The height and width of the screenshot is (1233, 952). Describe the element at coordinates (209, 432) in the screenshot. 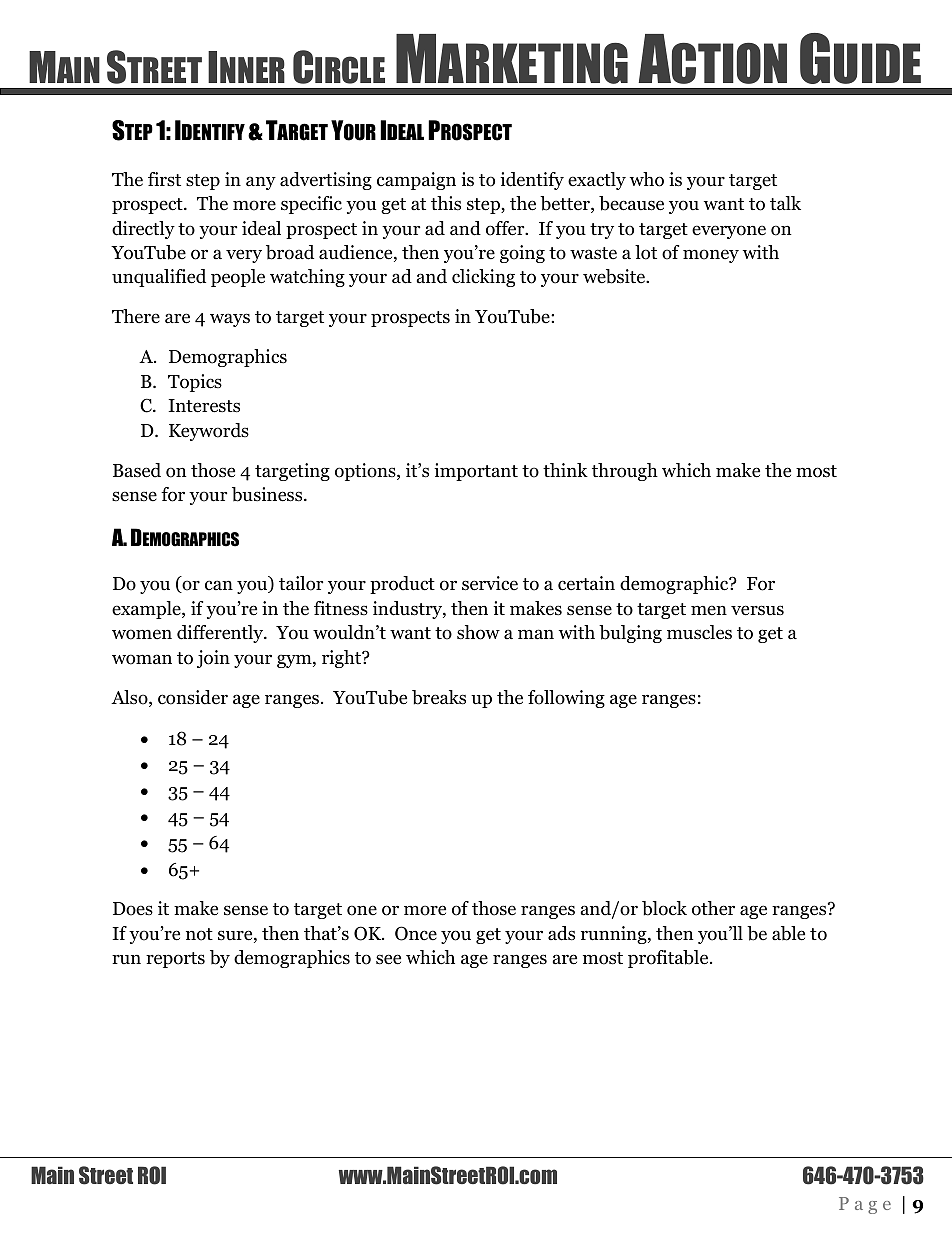

I see `Keywords` at that location.
